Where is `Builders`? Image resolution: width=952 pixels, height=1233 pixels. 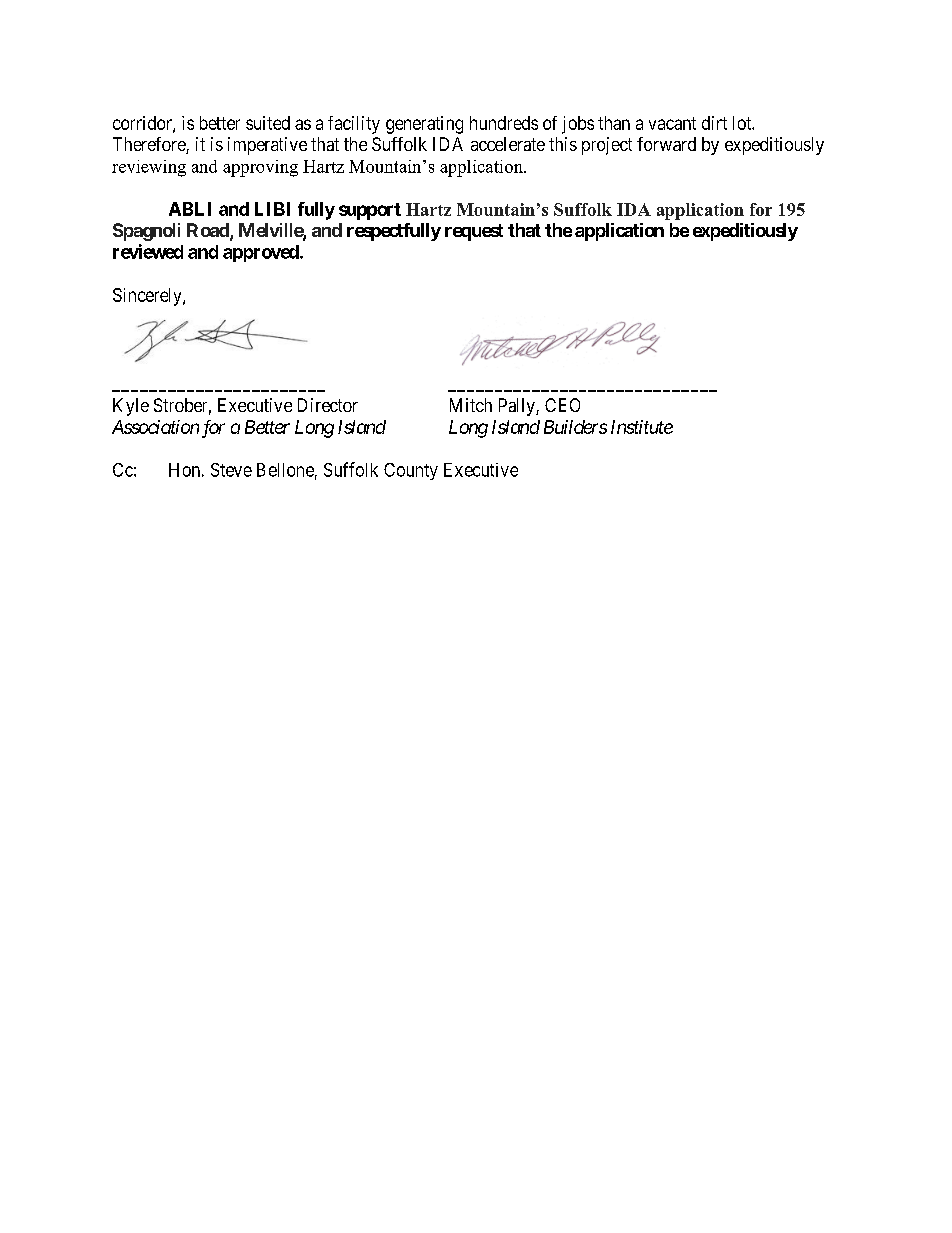
Builders is located at coordinates (575, 427).
